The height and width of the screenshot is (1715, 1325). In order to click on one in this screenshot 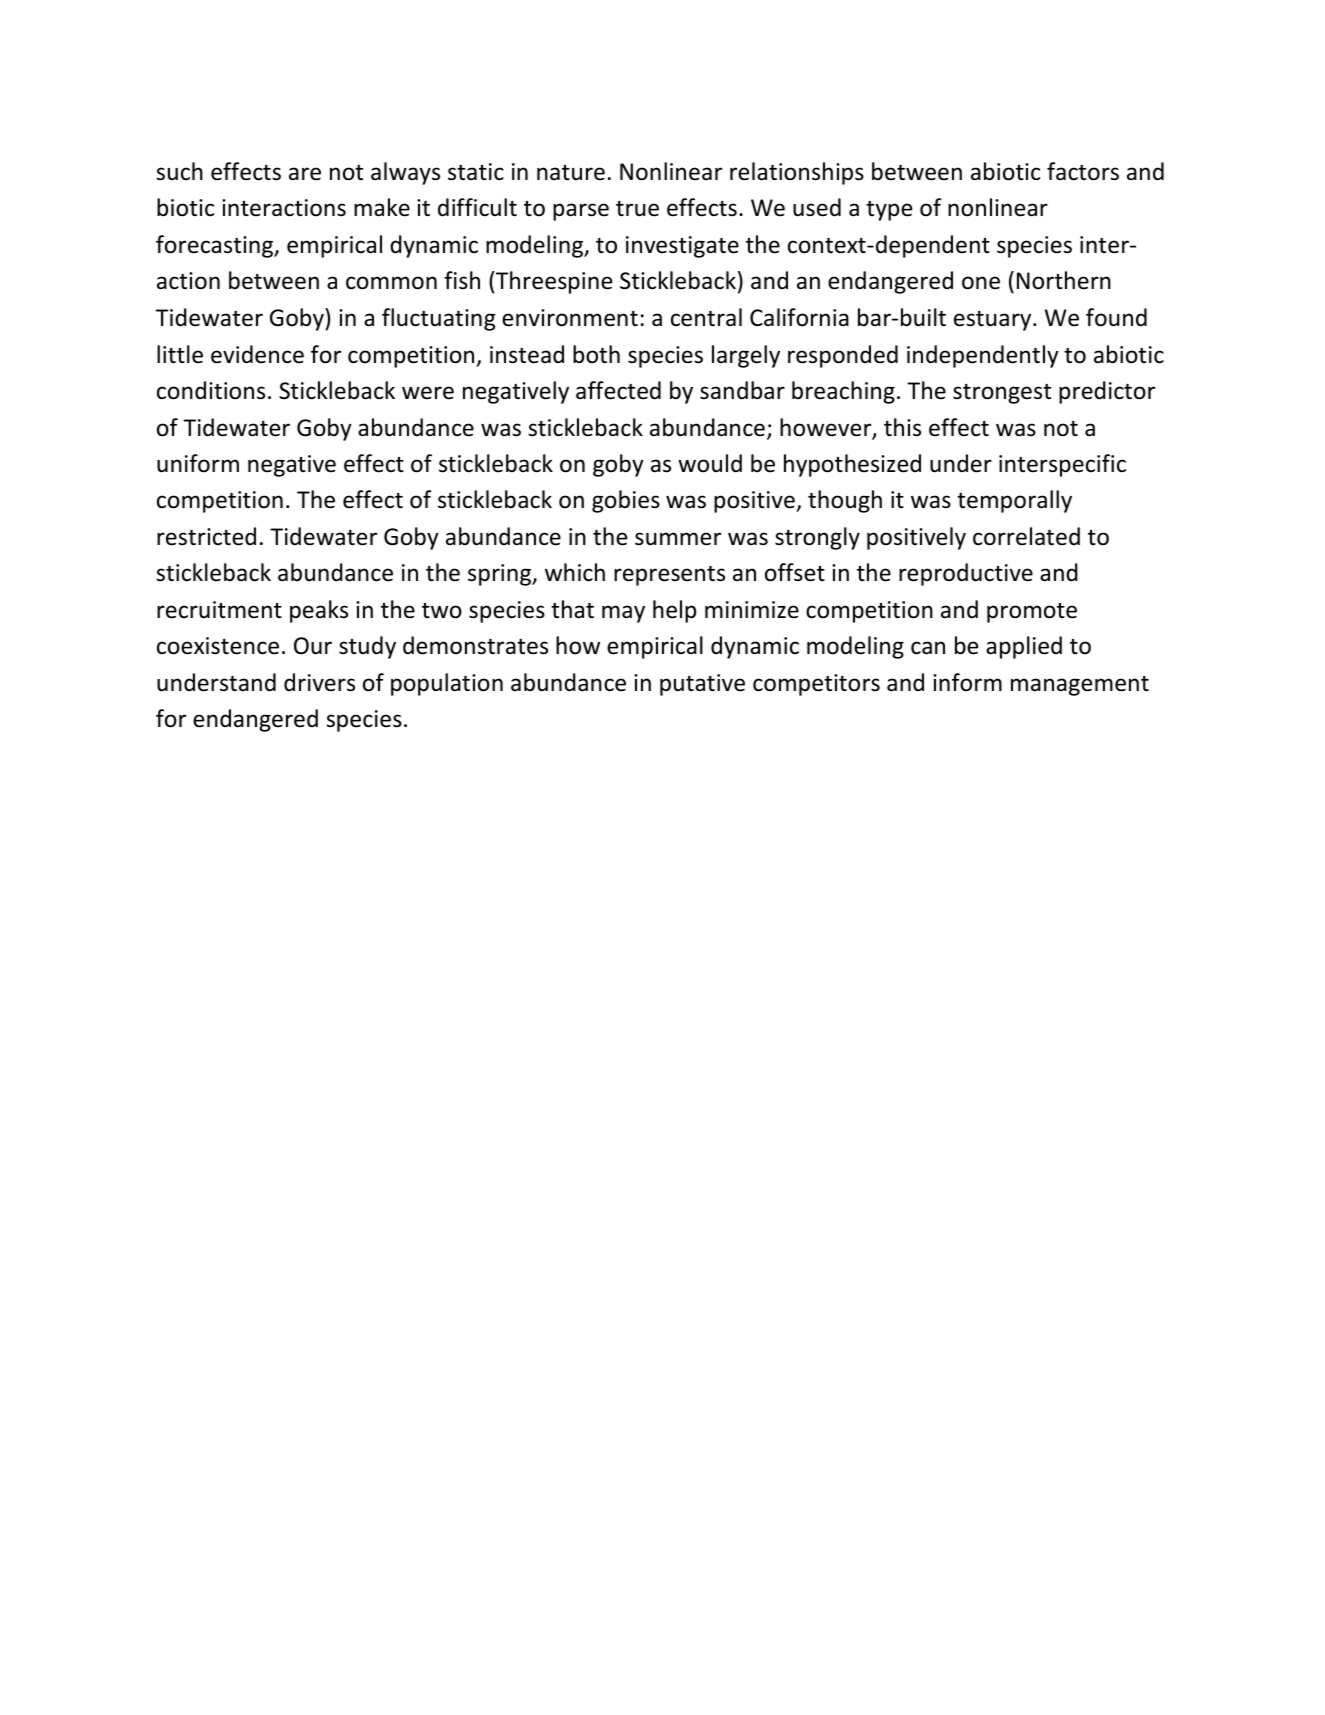, I will do `click(981, 283)`.
